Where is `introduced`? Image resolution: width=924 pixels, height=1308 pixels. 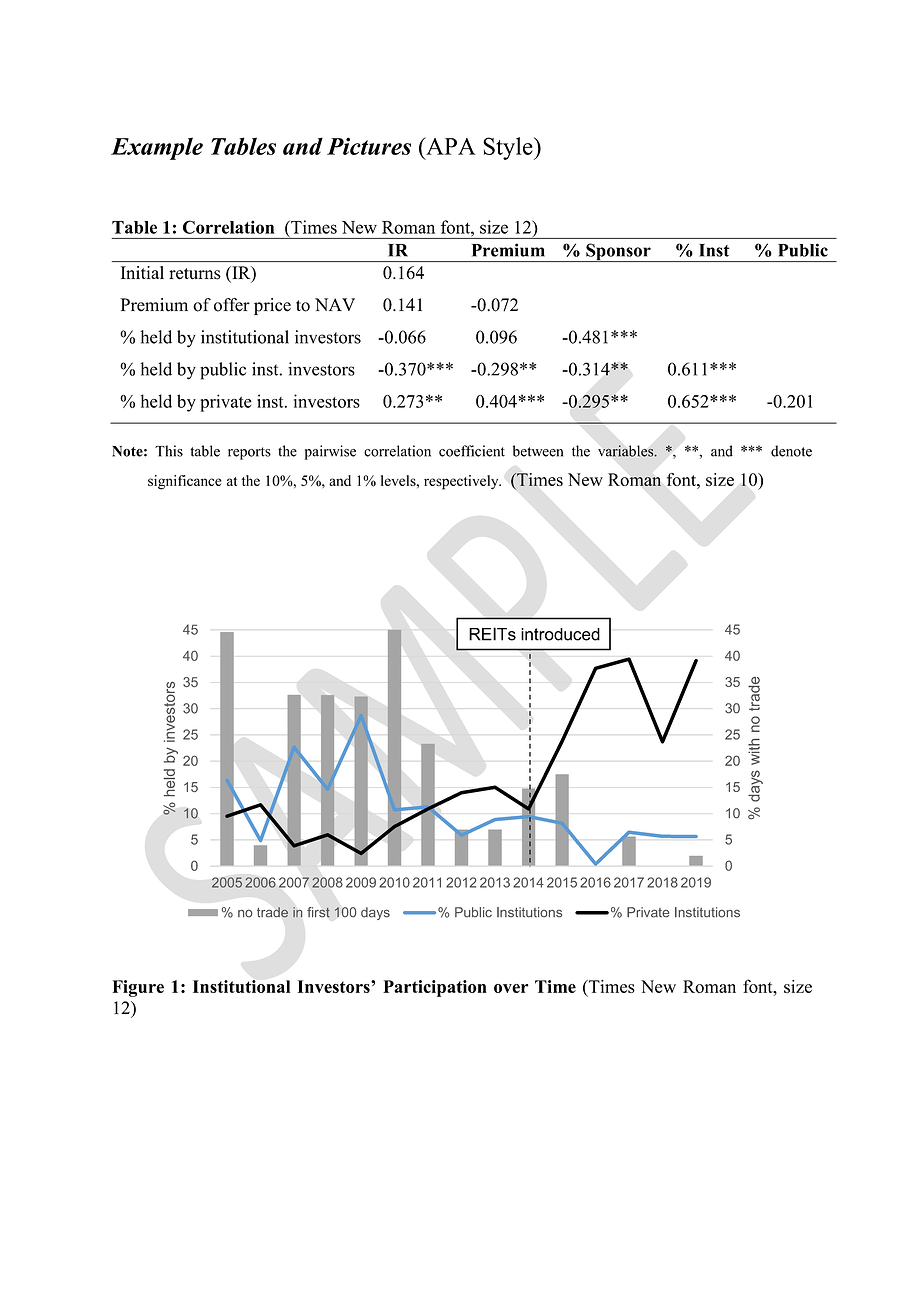
introduced is located at coordinates (560, 634).
